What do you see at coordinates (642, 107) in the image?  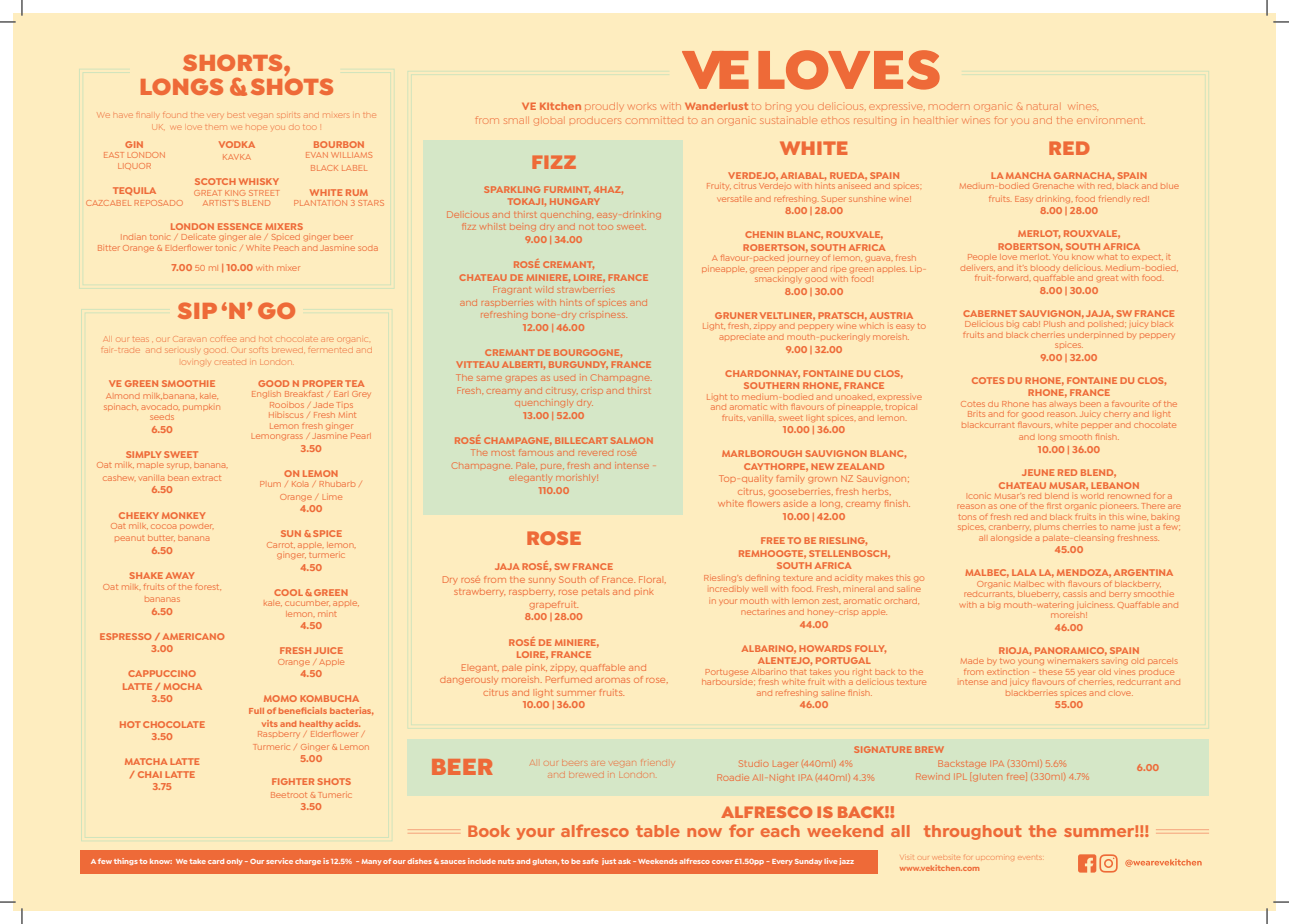 I see `works` at bounding box center [642, 107].
